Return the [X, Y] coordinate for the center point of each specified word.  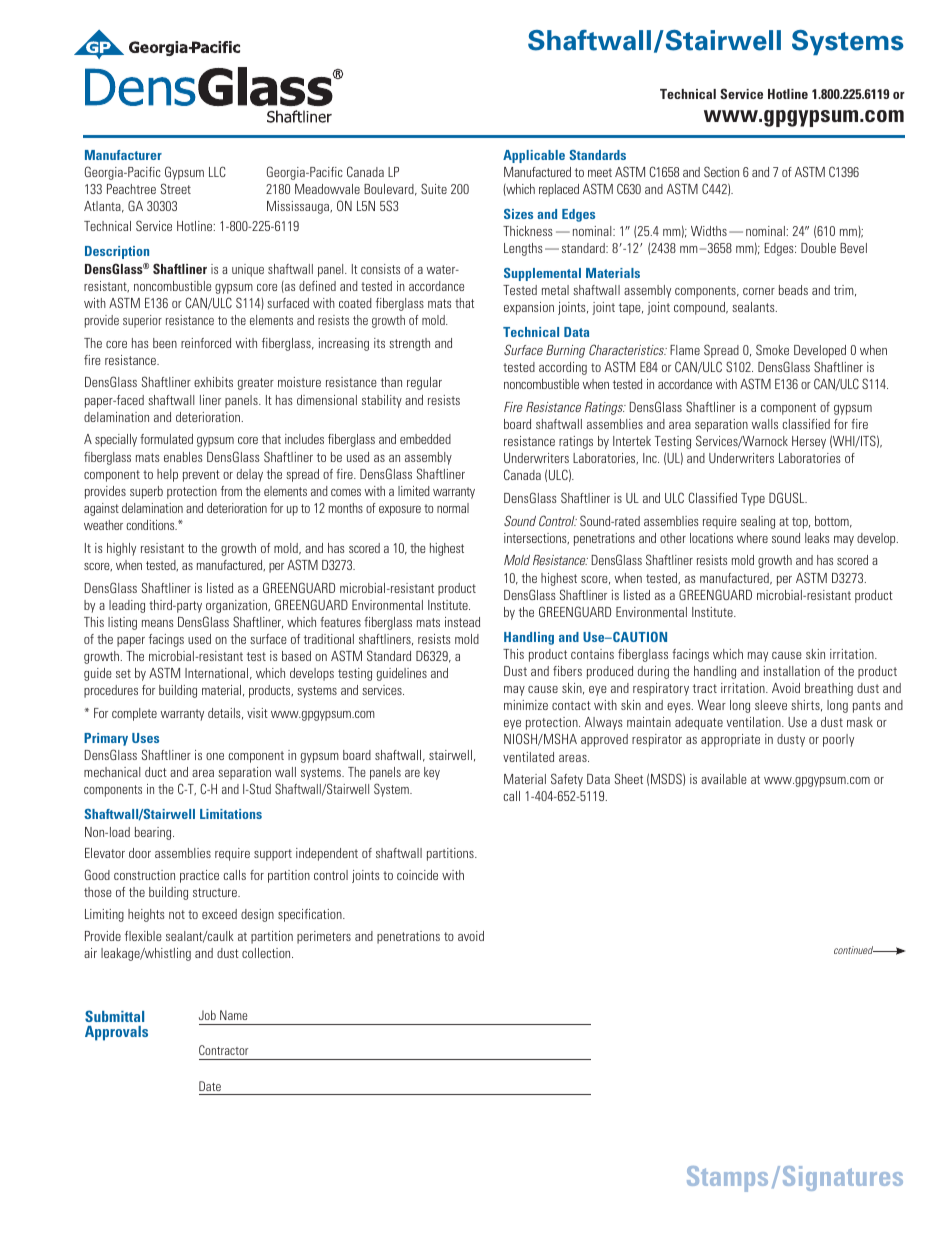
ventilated [528, 757]
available [724, 779]
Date [210, 1086]
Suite [434, 188]
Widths [709, 231]
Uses [145, 738]
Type [753, 499]
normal [453, 508]
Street [176, 188]
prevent [201, 476]
